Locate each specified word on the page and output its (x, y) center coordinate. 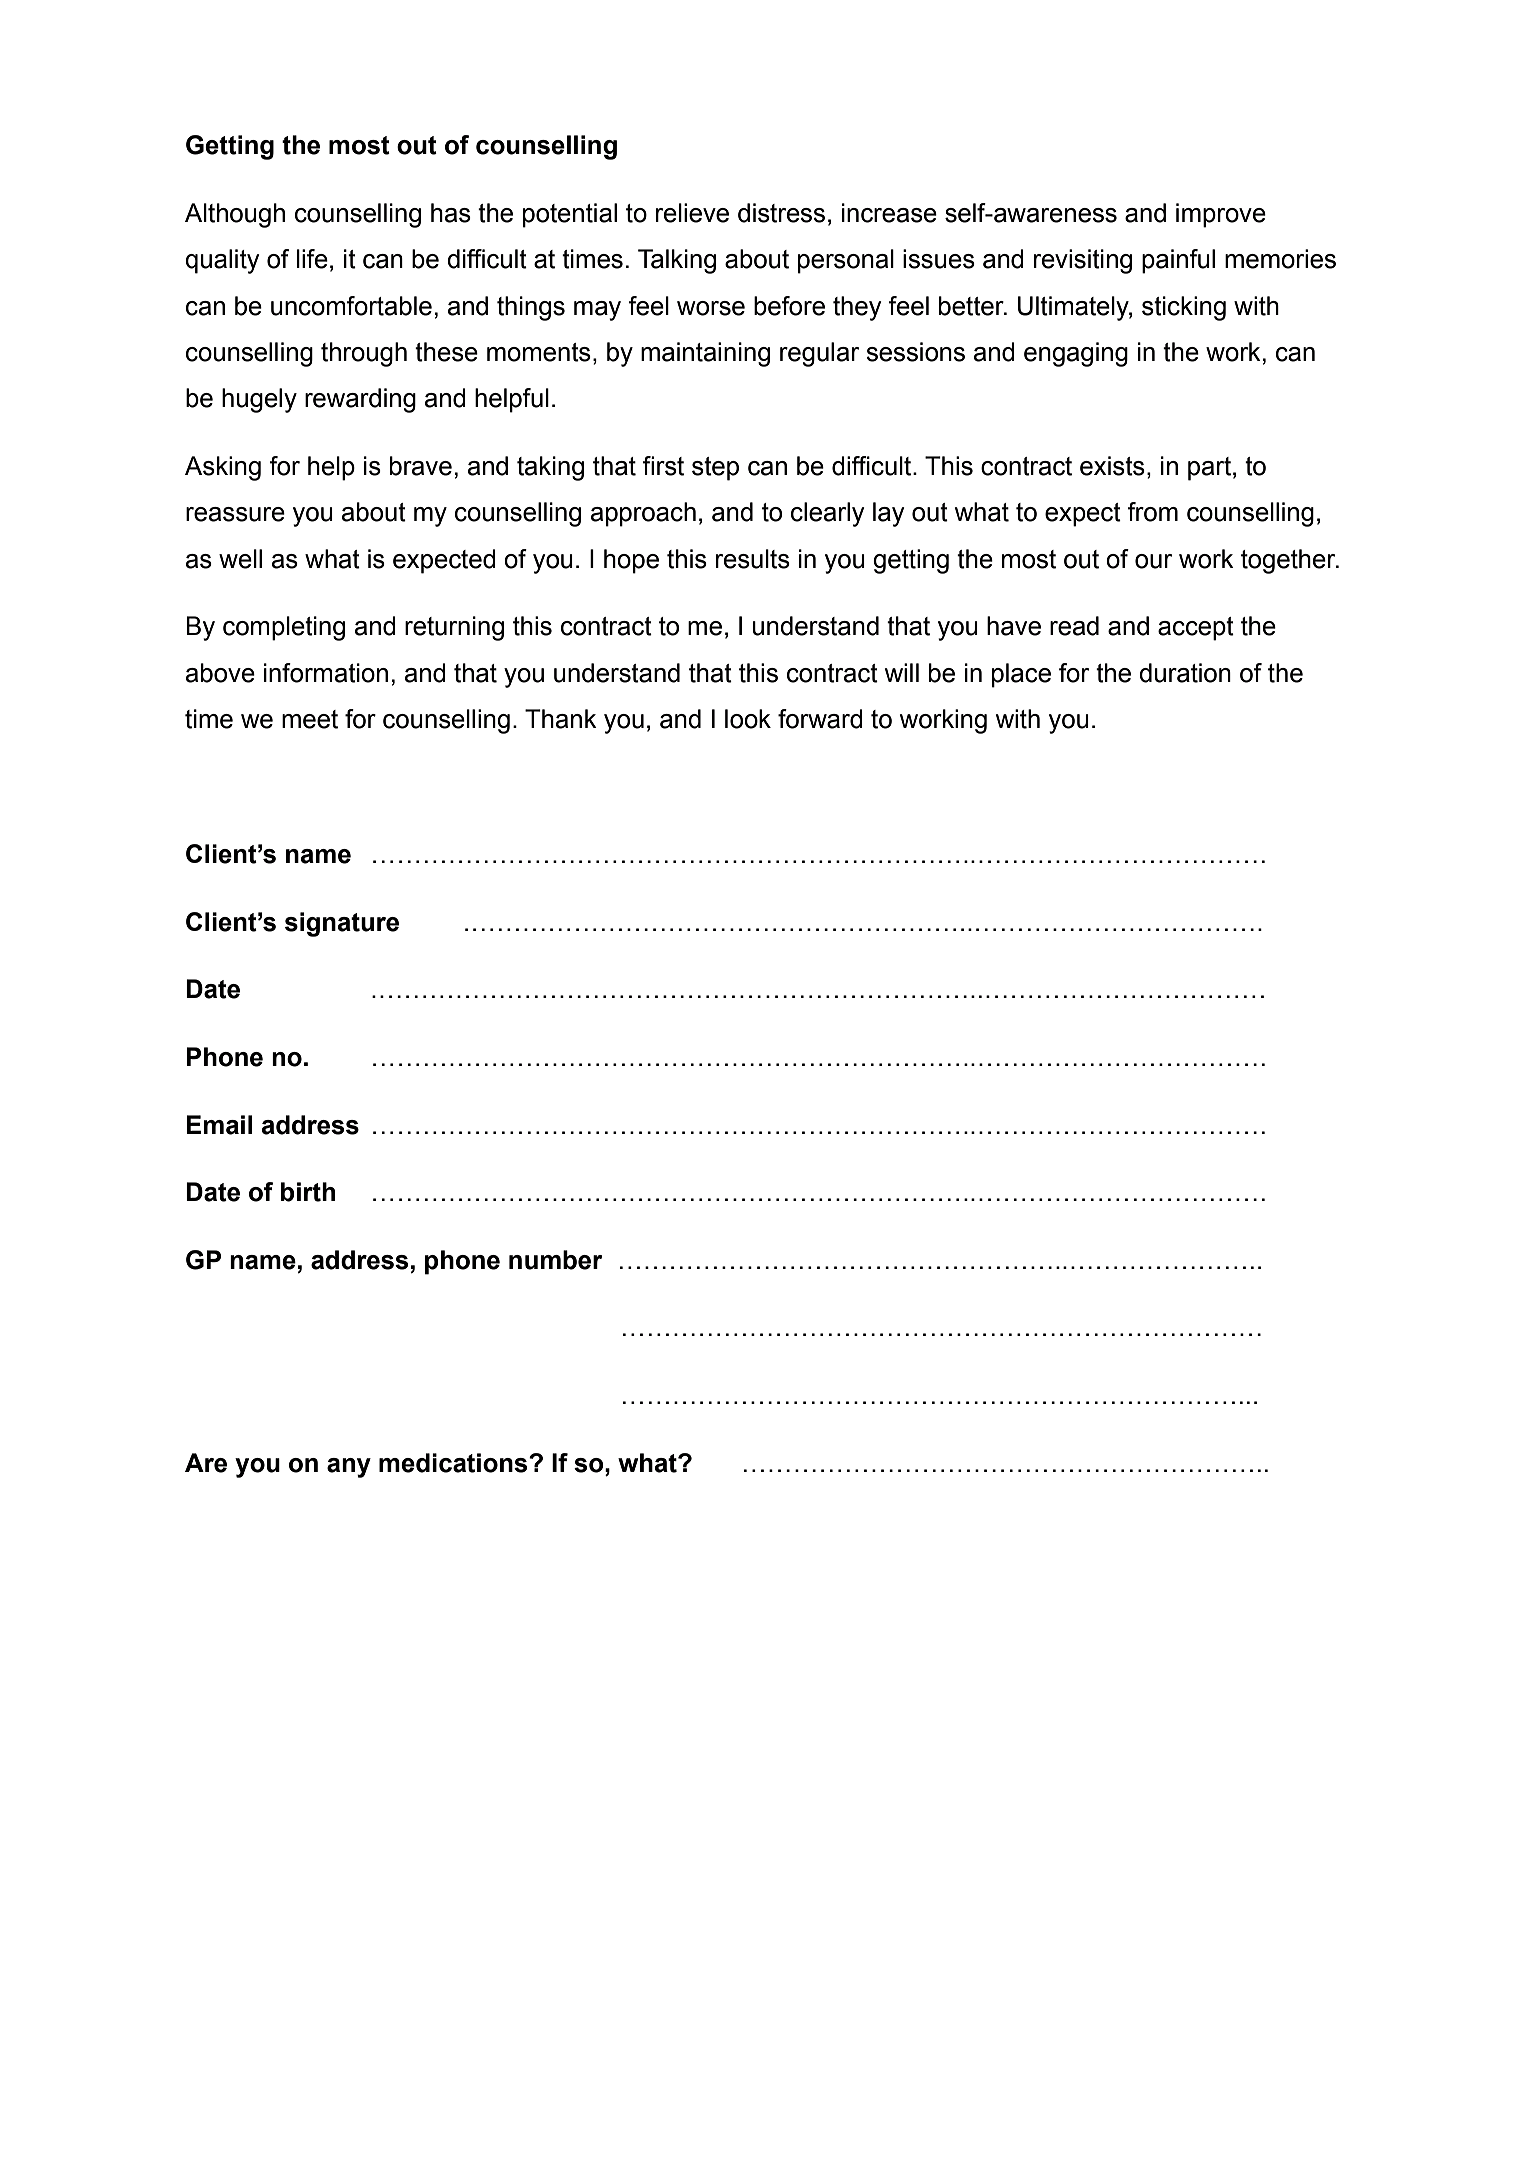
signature (342, 924)
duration (1185, 673)
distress (781, 213)
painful (1178, 261)
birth (308, 1192)
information (326, 673)
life (312, 259)
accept (1196, 629)
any (349, 1468)
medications (454, 1463)
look (748, 719)
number (556, 1260)
